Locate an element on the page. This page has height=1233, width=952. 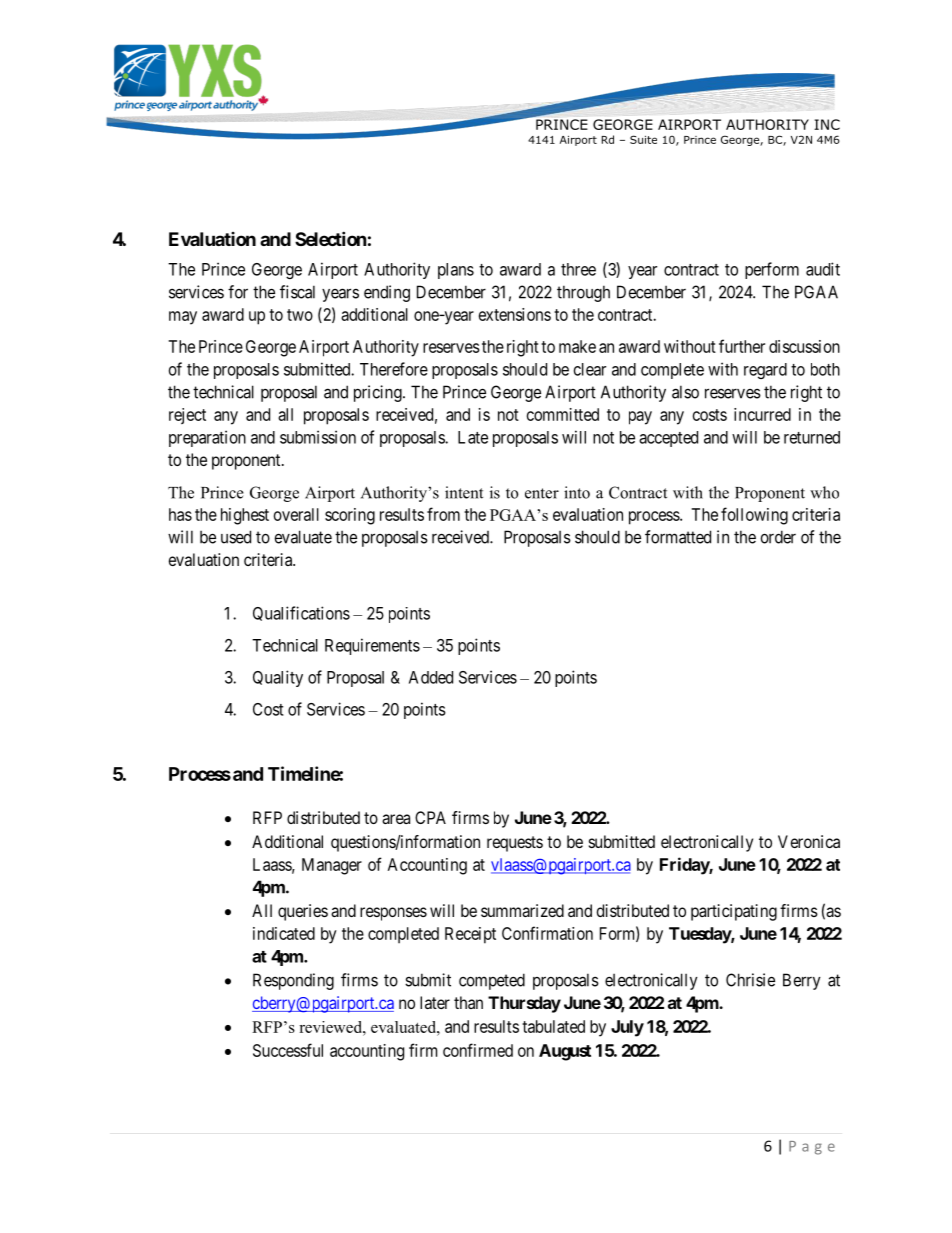
order is located at coordinates (778, 537).
